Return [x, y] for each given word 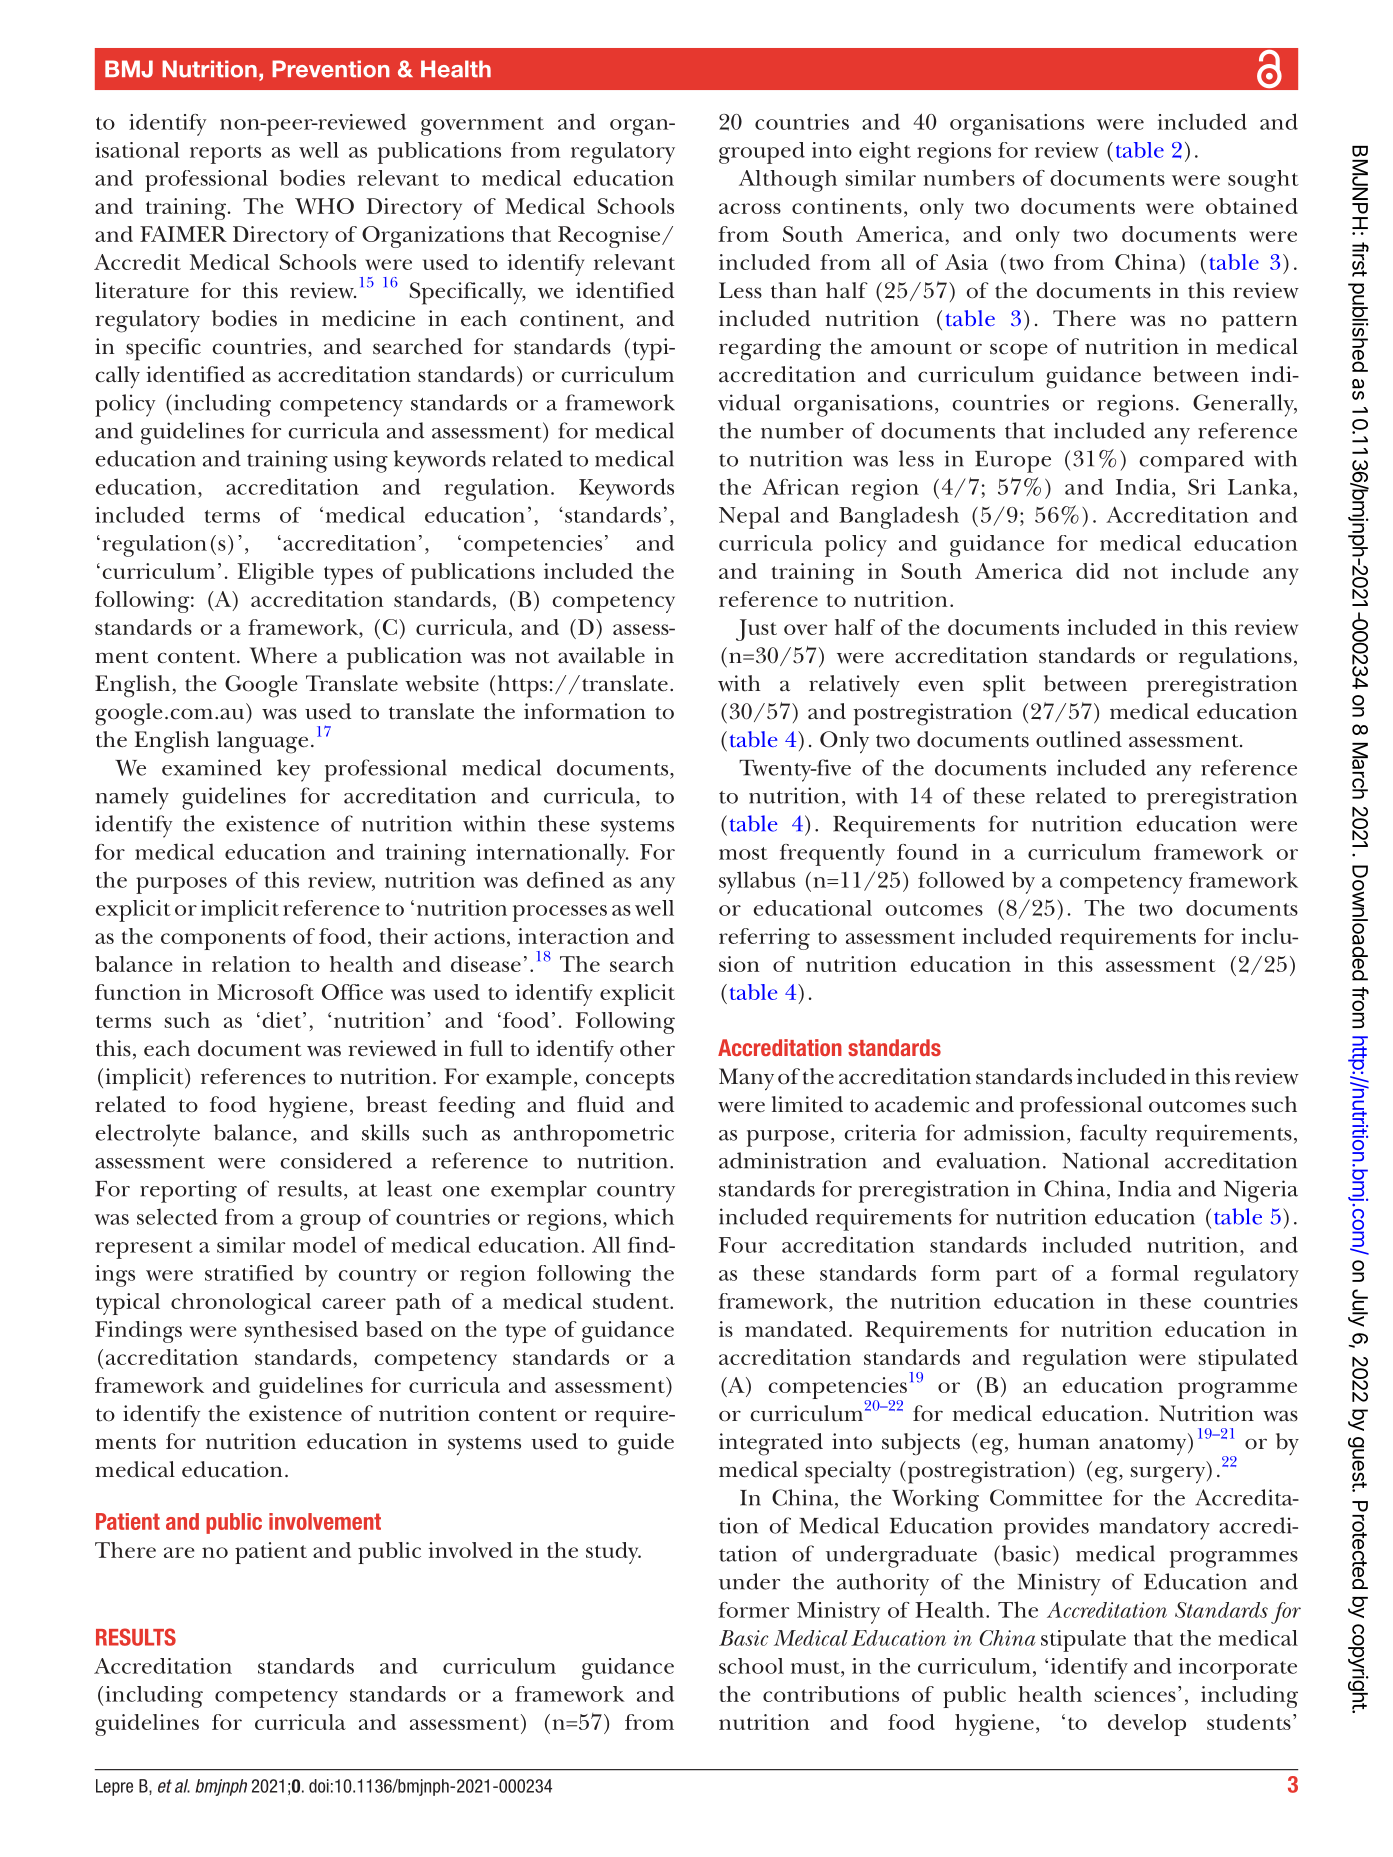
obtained [1252, 206]
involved [471, 1550]
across [750, 208]
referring [764, 939]
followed [961, 879]
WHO [324, 206]
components [223, 940]
